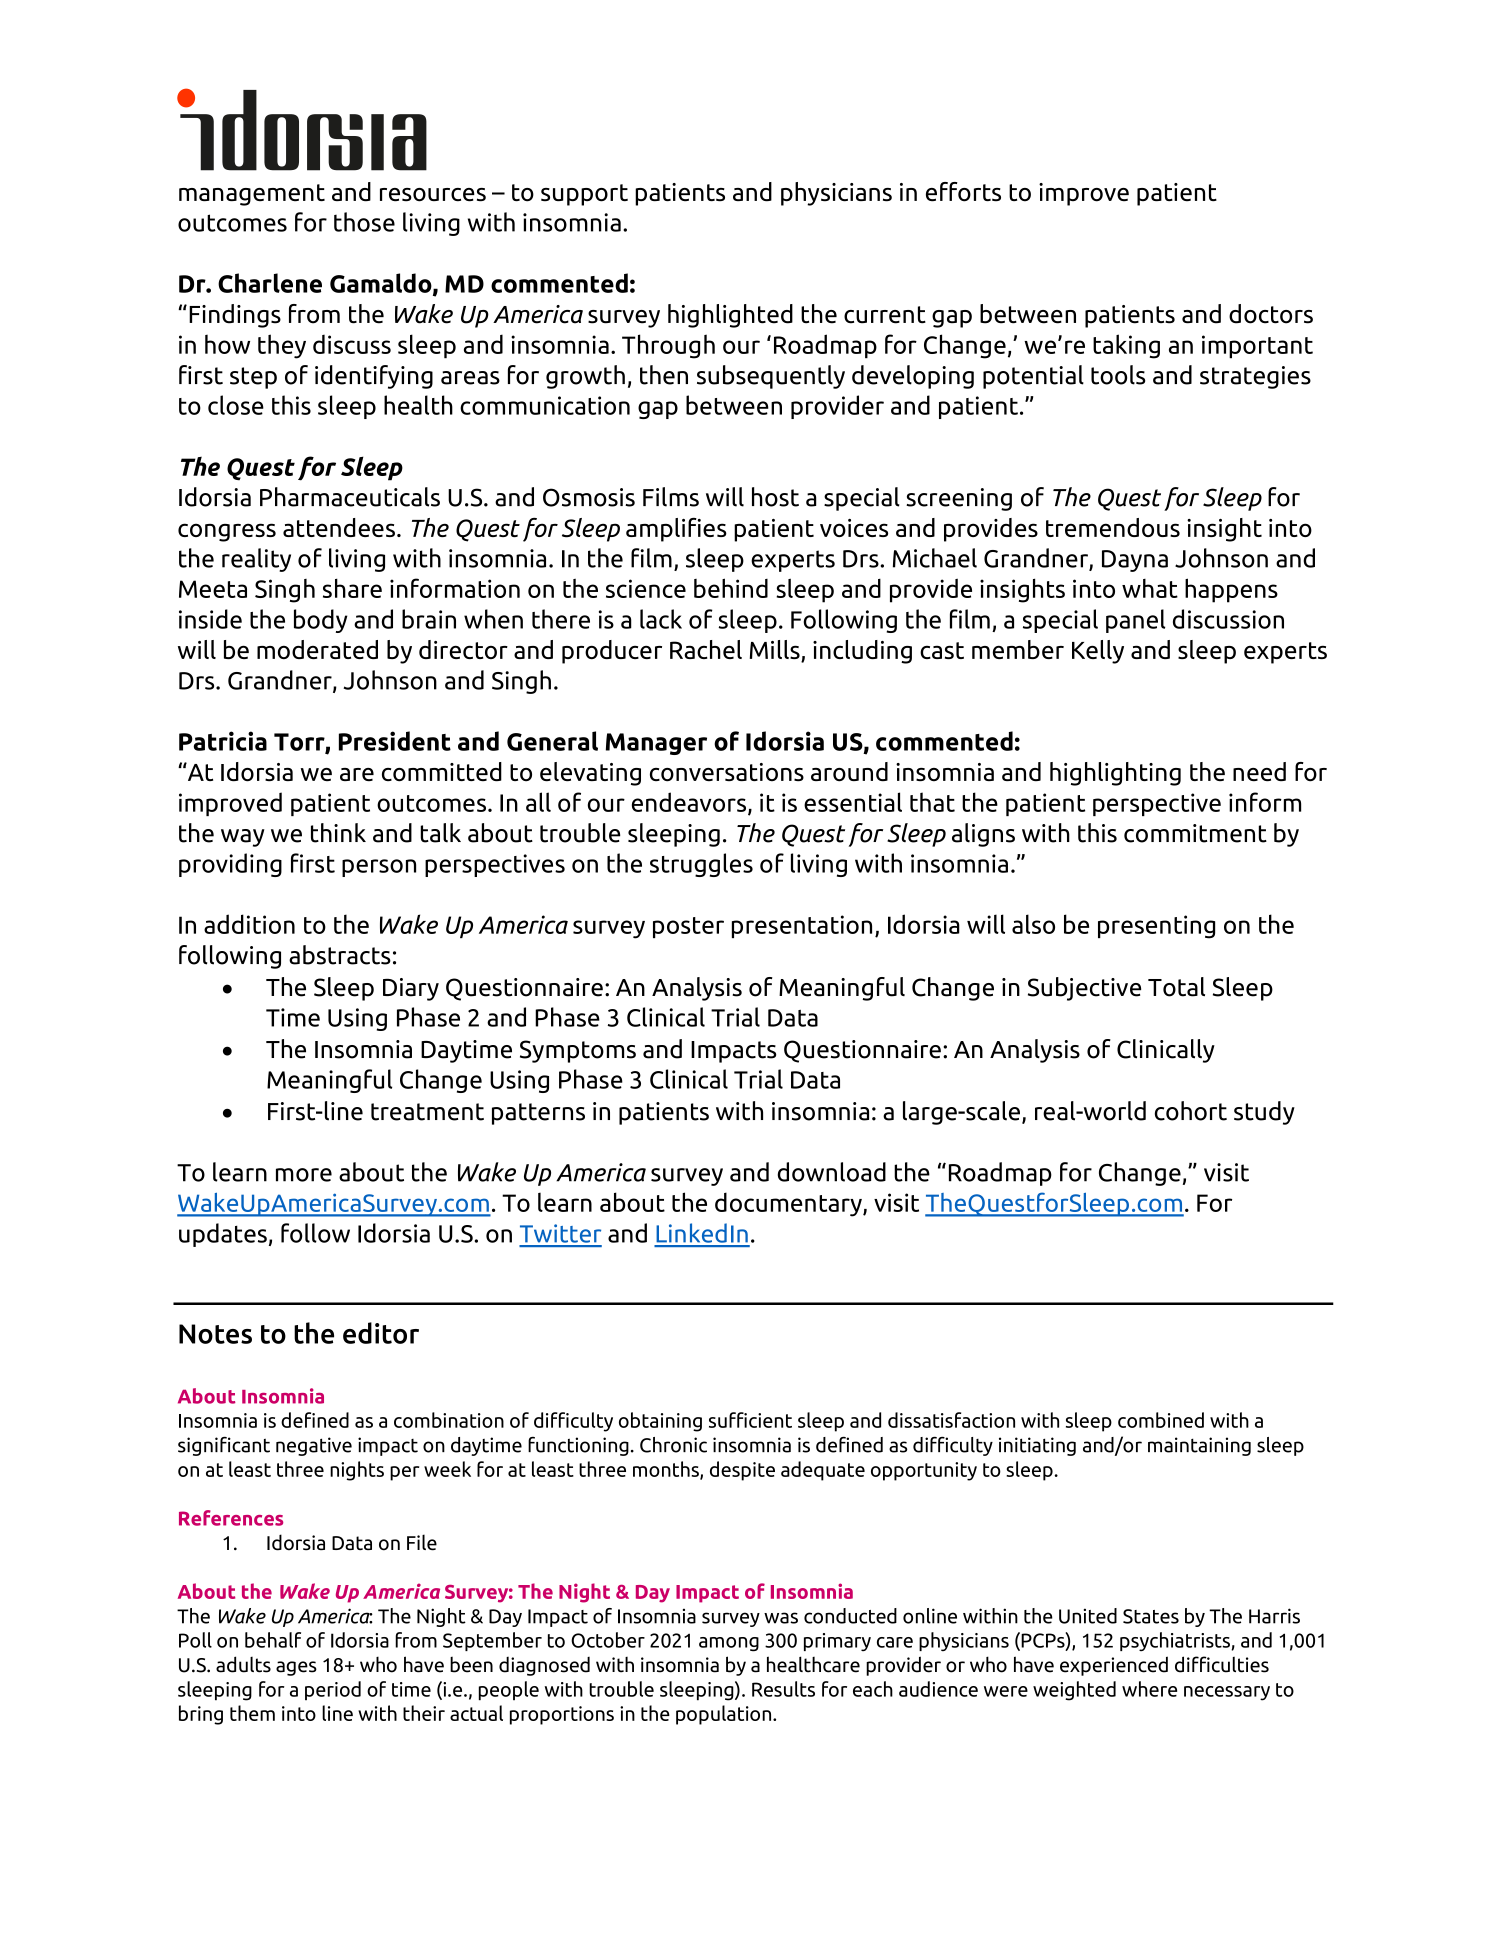 Image resolution: width=1507 pixels, height=1950 pixels. I want to click on poster, so click(688, 927).
